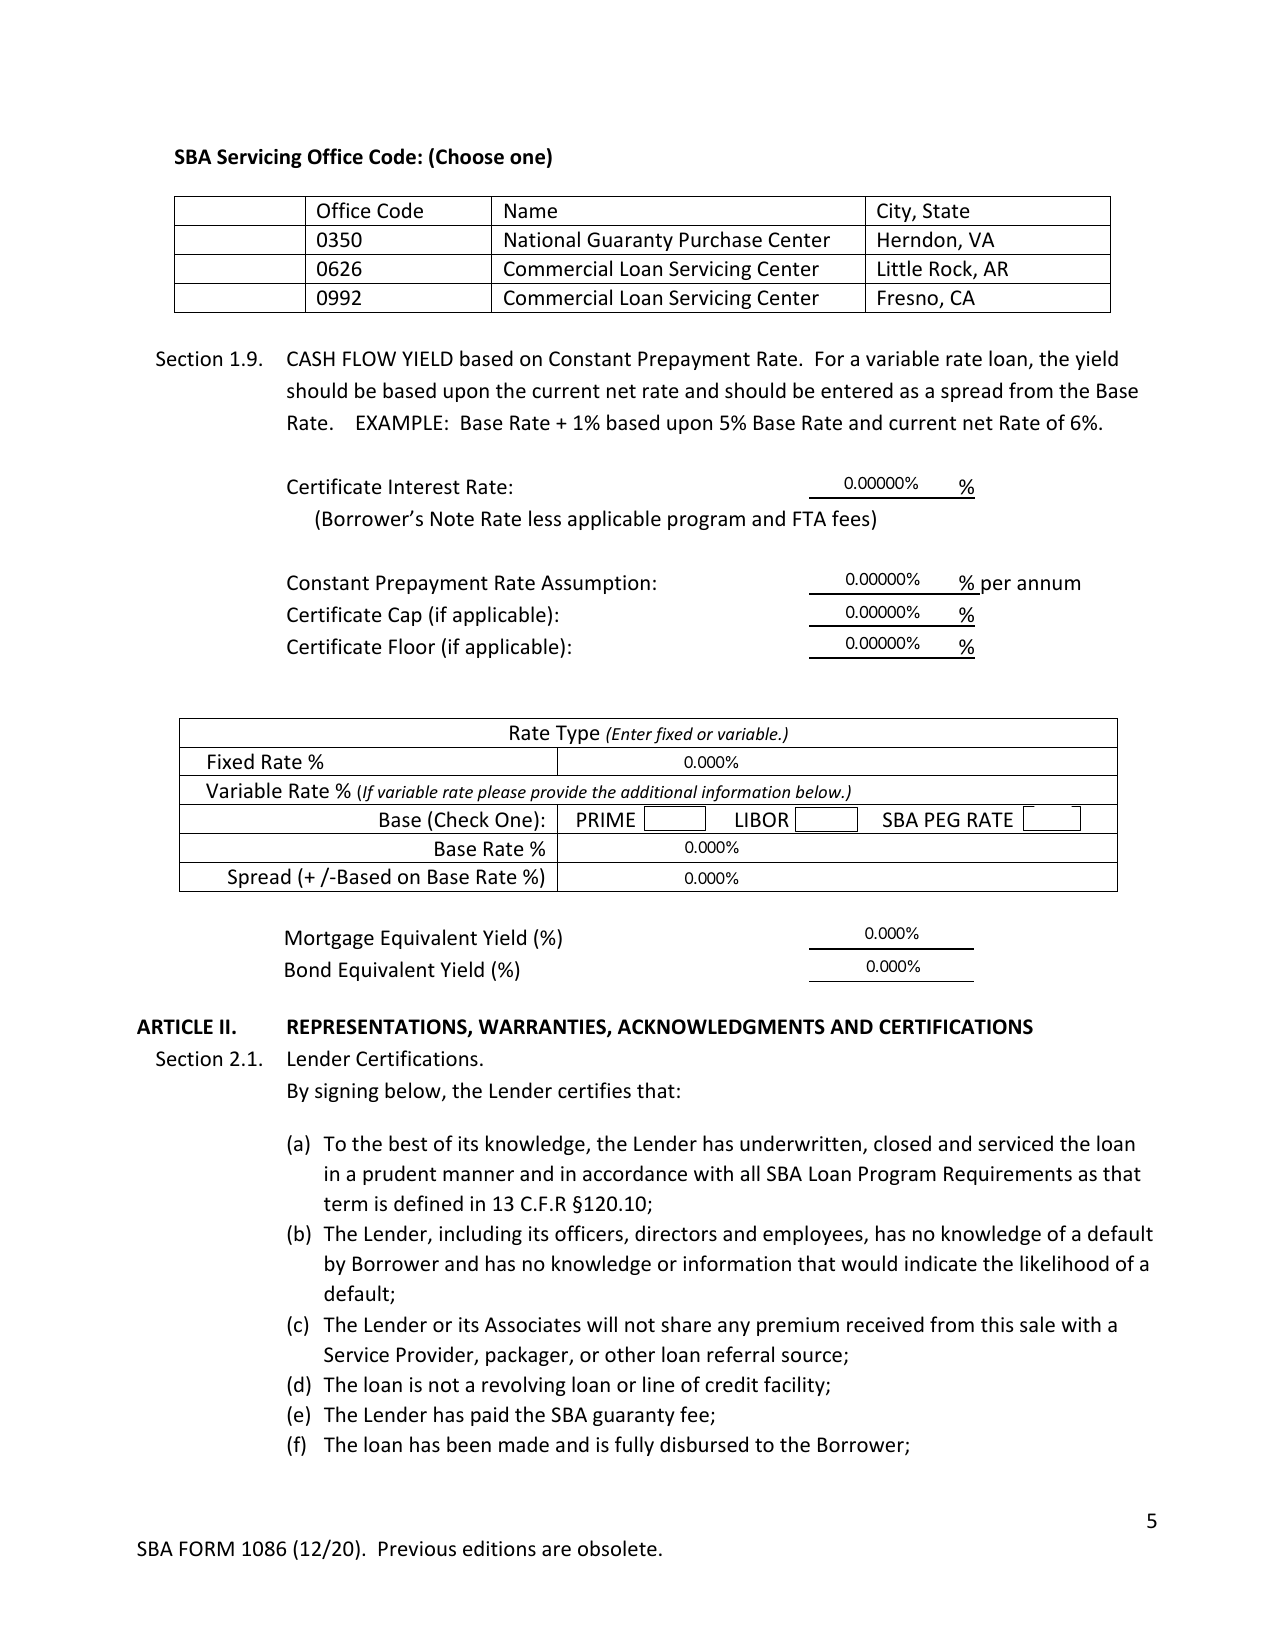  I want to click on State, so click(946, 210).
